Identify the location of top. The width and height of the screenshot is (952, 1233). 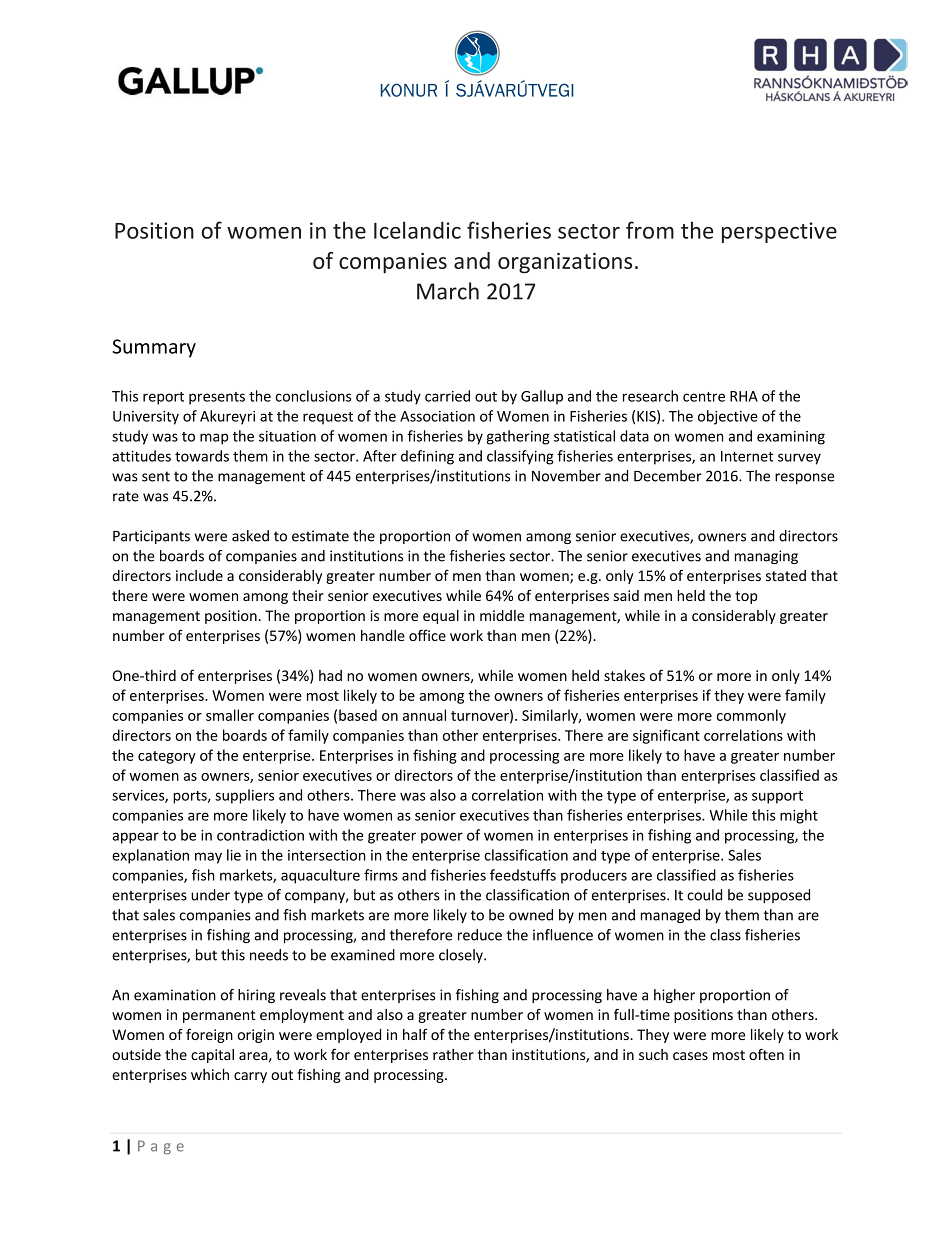
(746, 597).
